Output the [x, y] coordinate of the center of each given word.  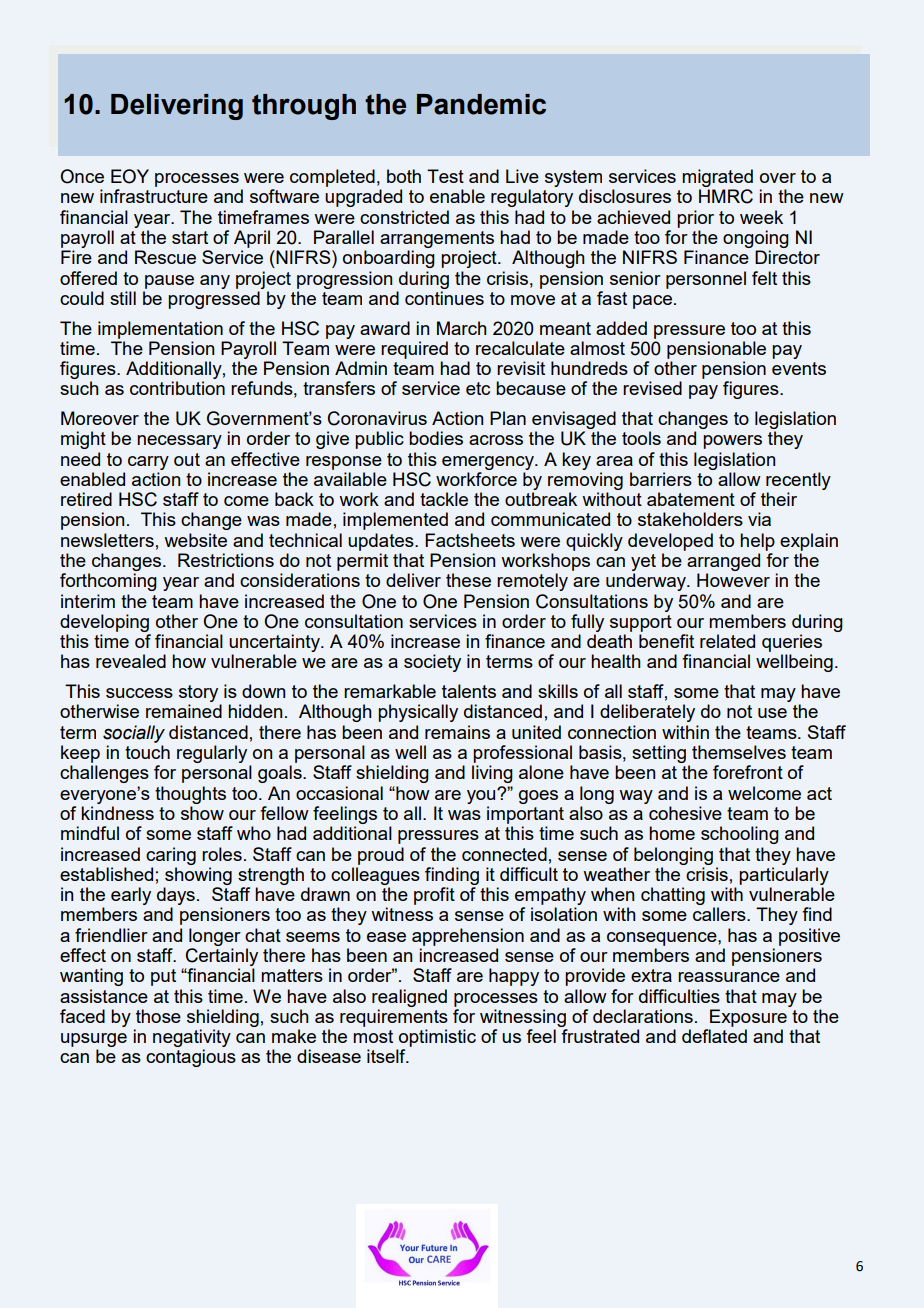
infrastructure [154, 196]
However [733, 580]
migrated [717, 178]
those [158, 1016]
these [468, 580]
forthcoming [108, 582]
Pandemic [481, 104]
